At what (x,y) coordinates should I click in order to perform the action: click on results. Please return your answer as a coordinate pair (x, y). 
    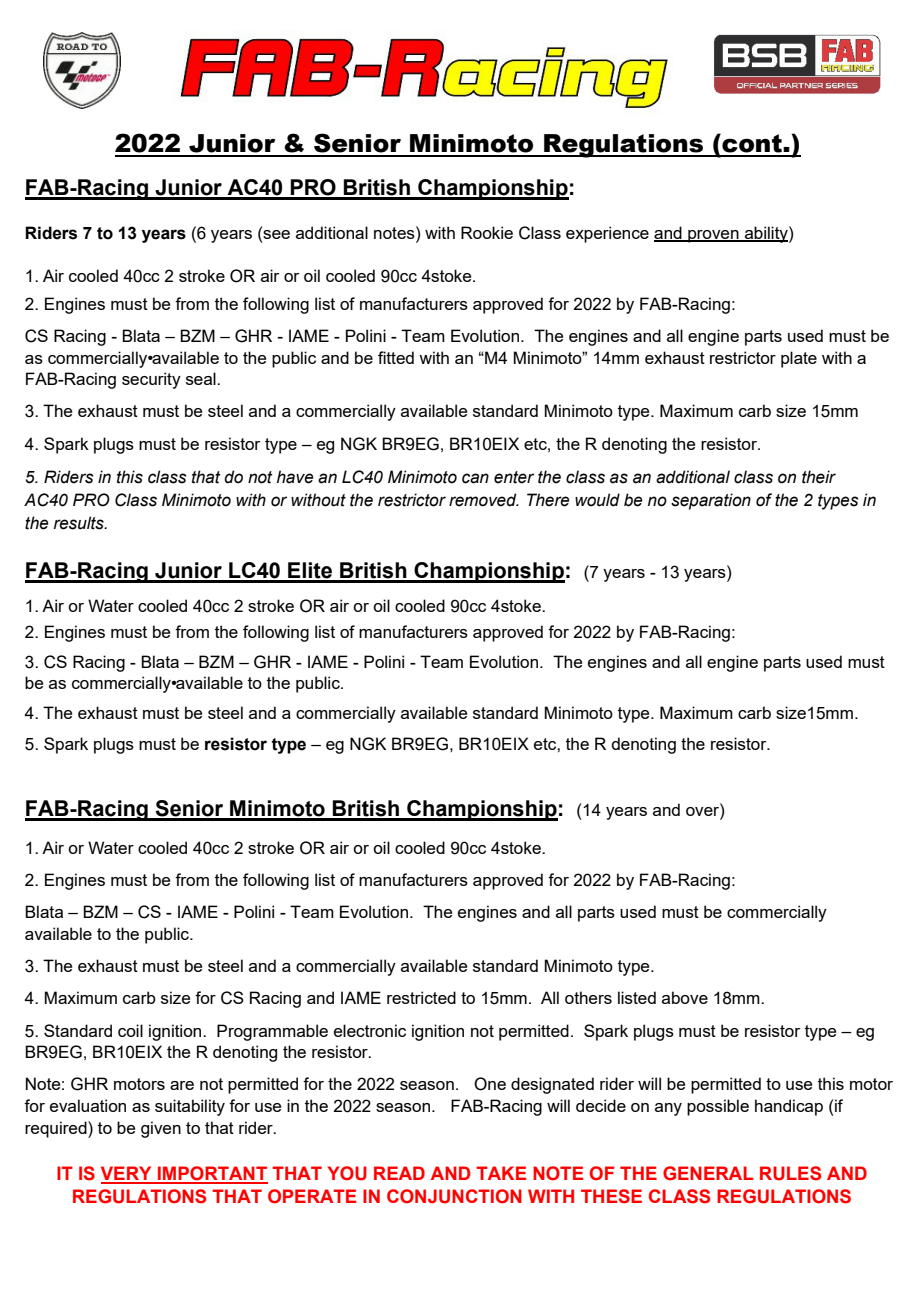
    Looking at the image, I should click on (80, 523).
